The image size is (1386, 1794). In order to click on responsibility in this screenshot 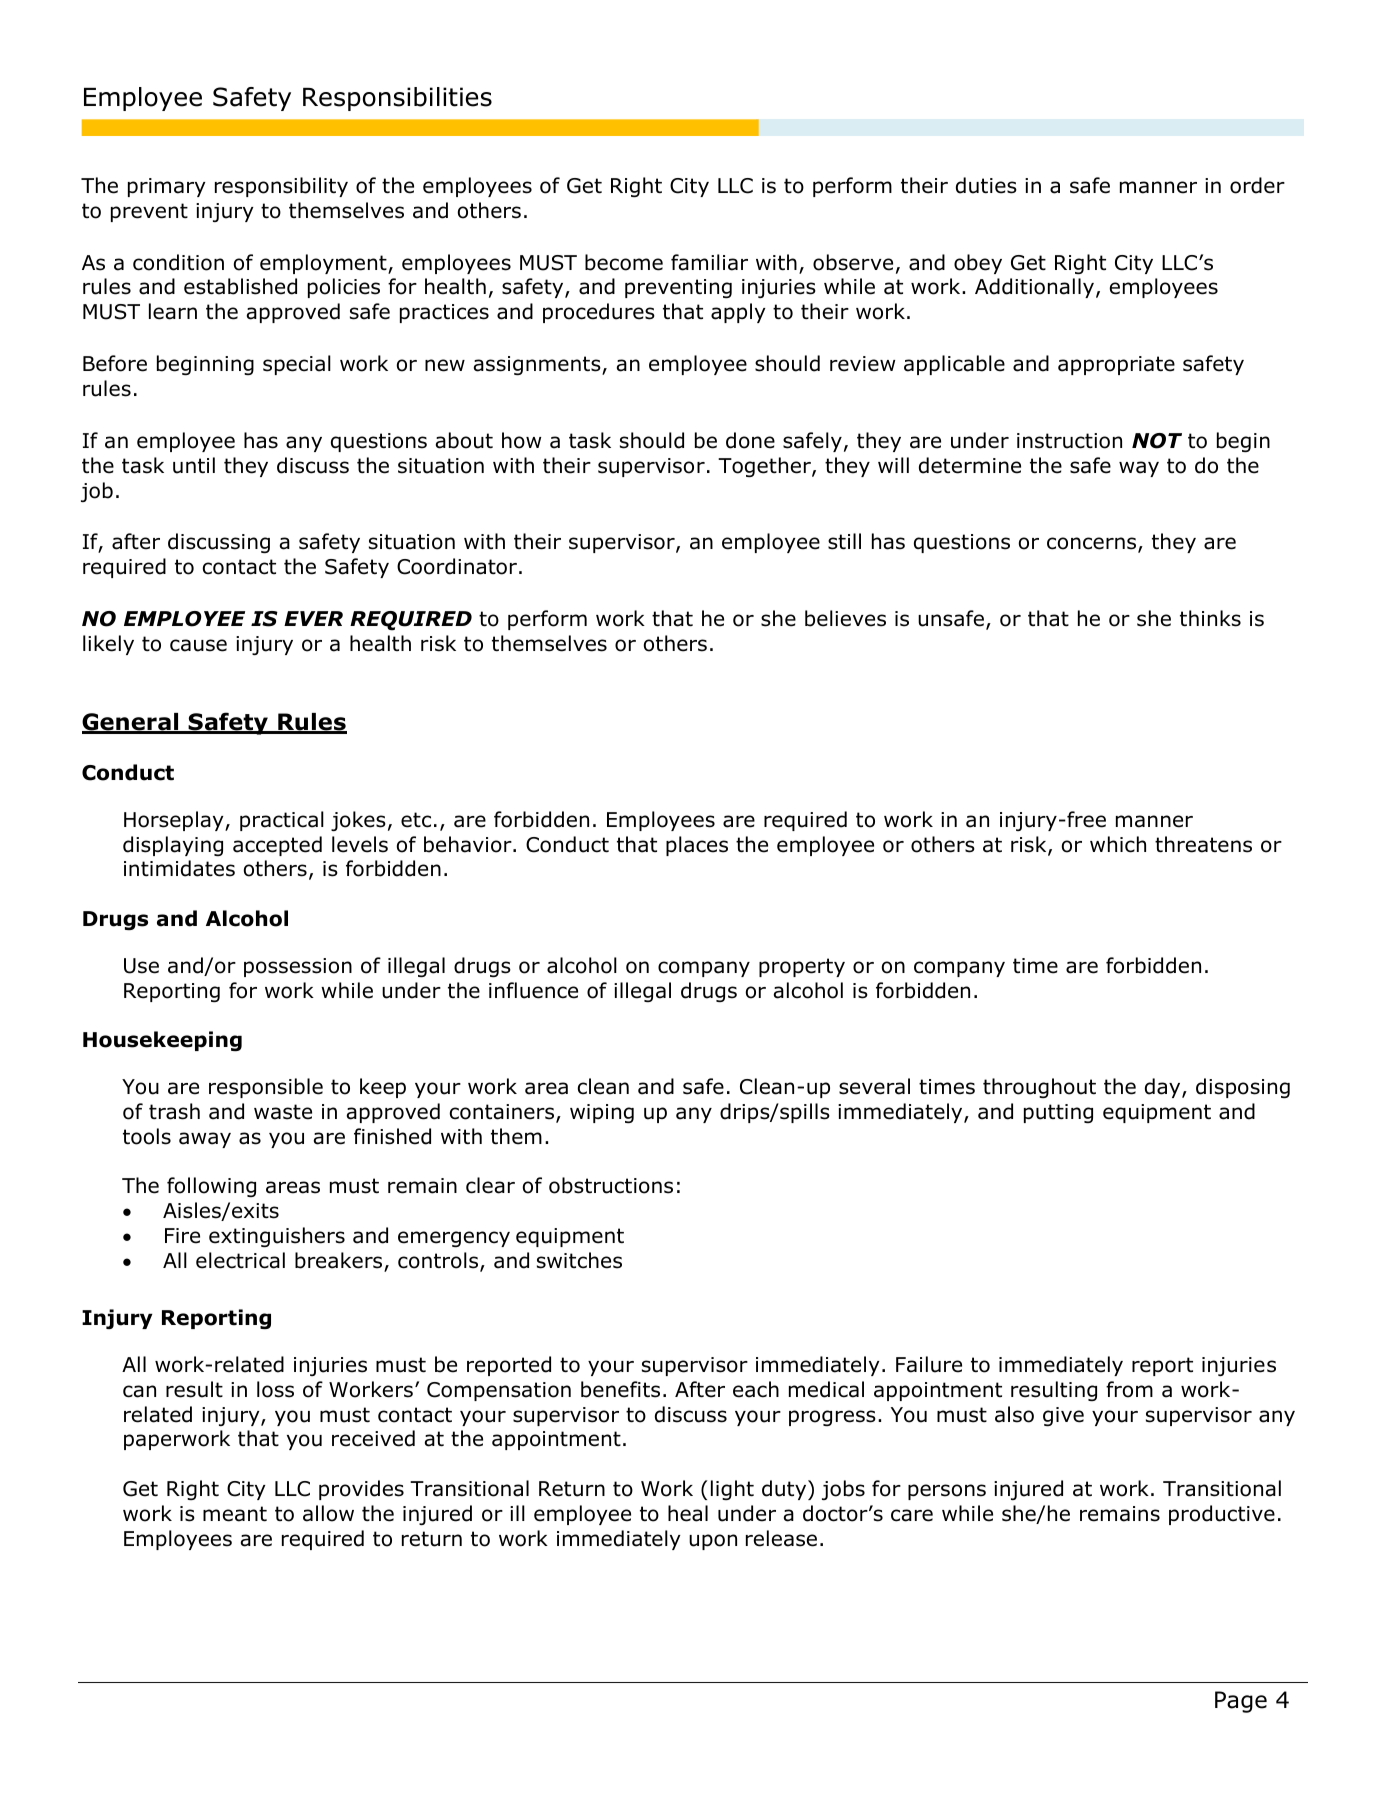, I will do `click(281, 187)`.
